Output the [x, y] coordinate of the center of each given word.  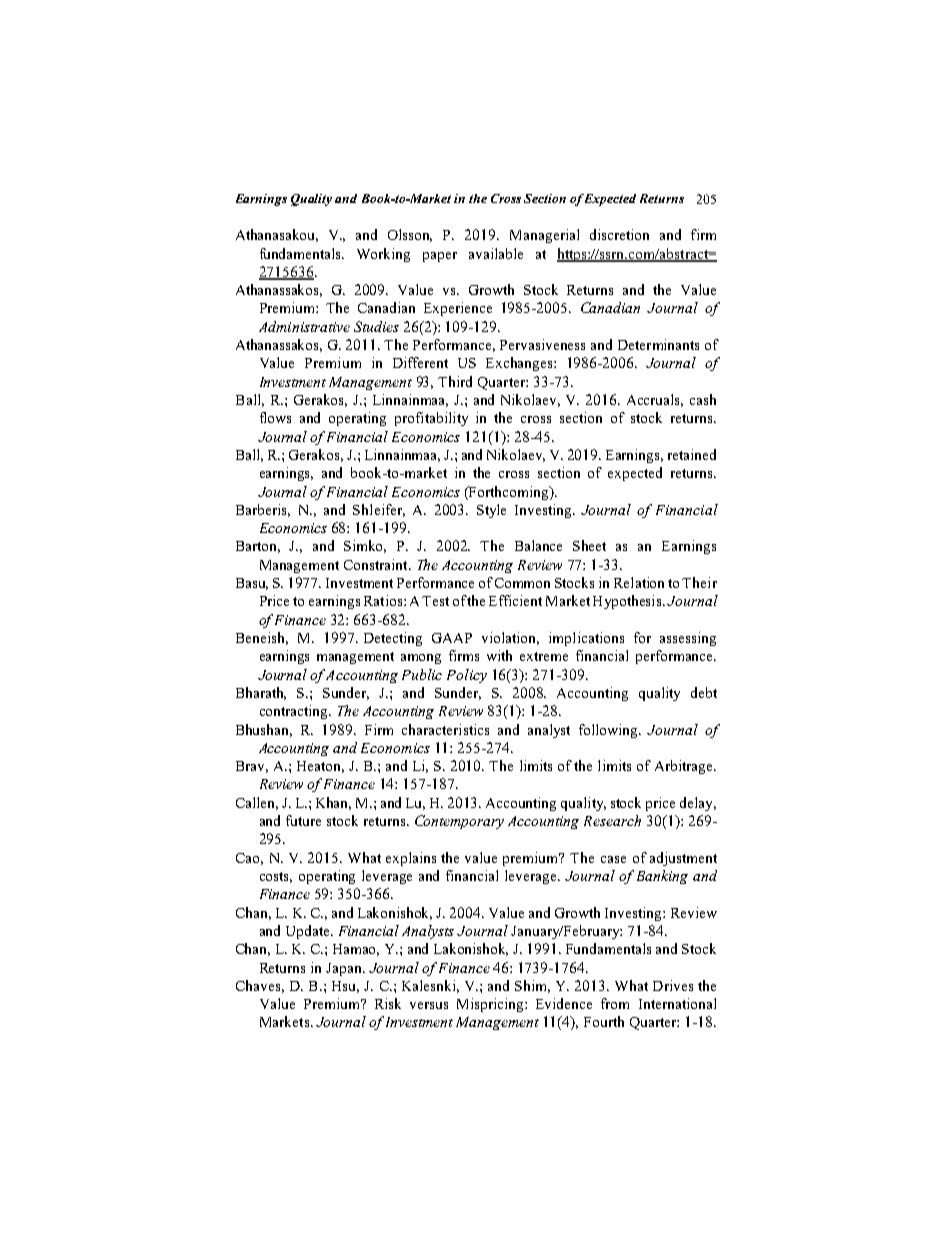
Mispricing [491, 1005]
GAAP [452, 638]
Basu [252, 584]
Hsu [345, 987]
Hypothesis [628, 602]
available [496, 253]
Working [383, 255]
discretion [619, 234]
